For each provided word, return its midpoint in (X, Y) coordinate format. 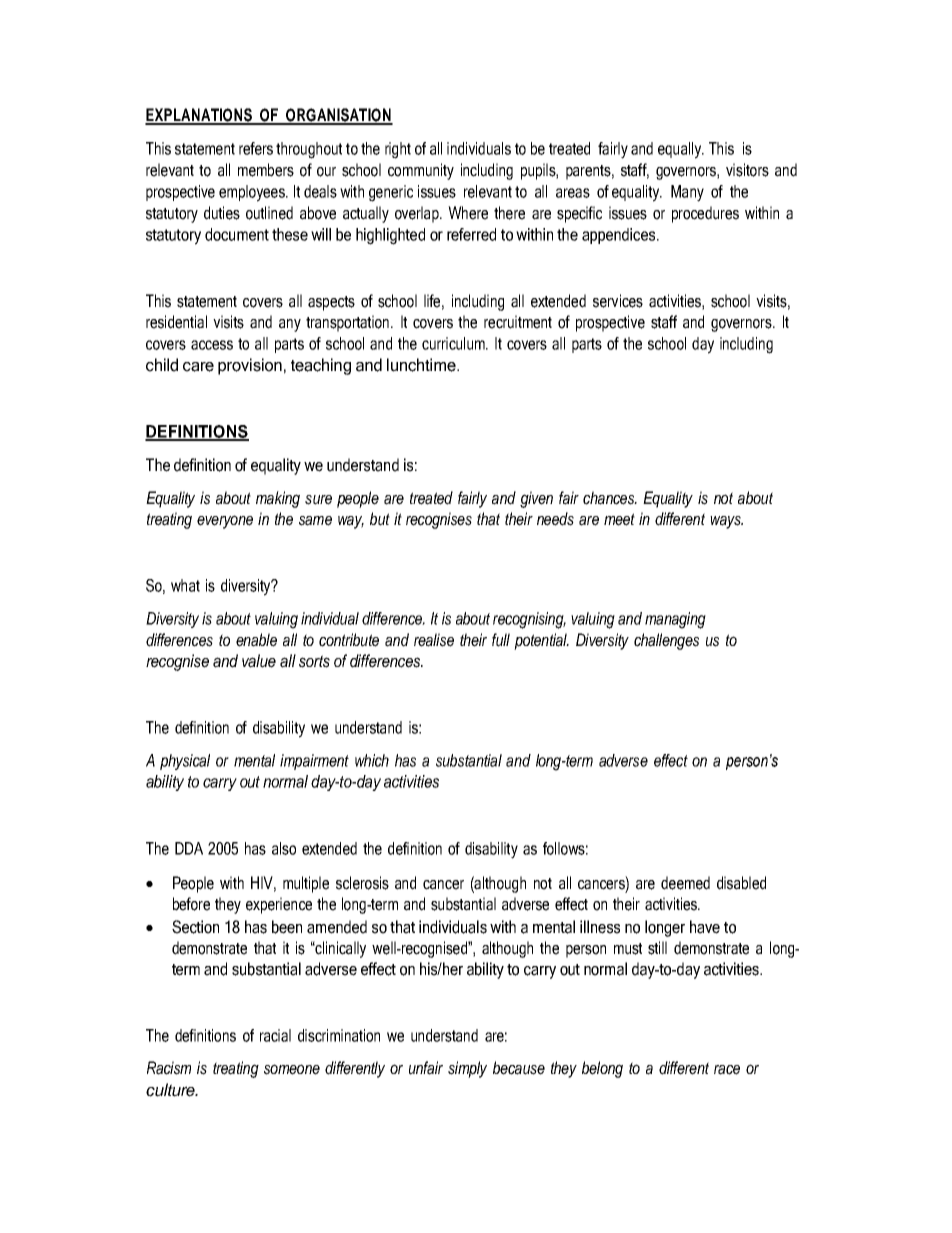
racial (275, 1035)
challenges (666, 641)
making (278, 499)
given (536, 499)
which (372, 760)
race (727, 1070)
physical (185, 762)
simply (467, 1069)
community (421, 171)
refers (256, 148)
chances (610, 498)
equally (681, 150)
